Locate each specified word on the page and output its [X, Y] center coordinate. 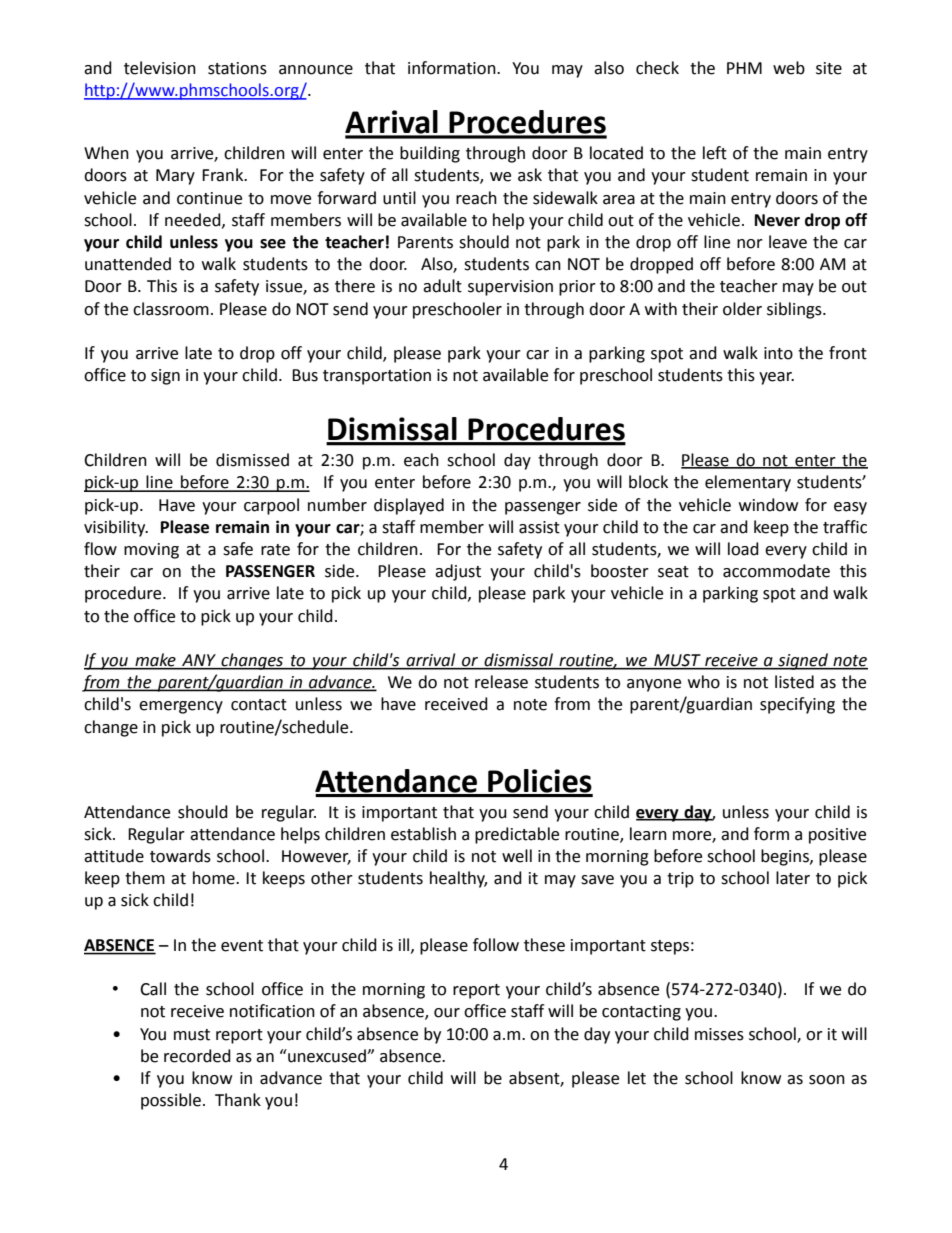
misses [719, 1034]
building [430, 154]
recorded [197, 1056]
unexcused [327, 1056]
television [160, 68]
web [789, 68]
